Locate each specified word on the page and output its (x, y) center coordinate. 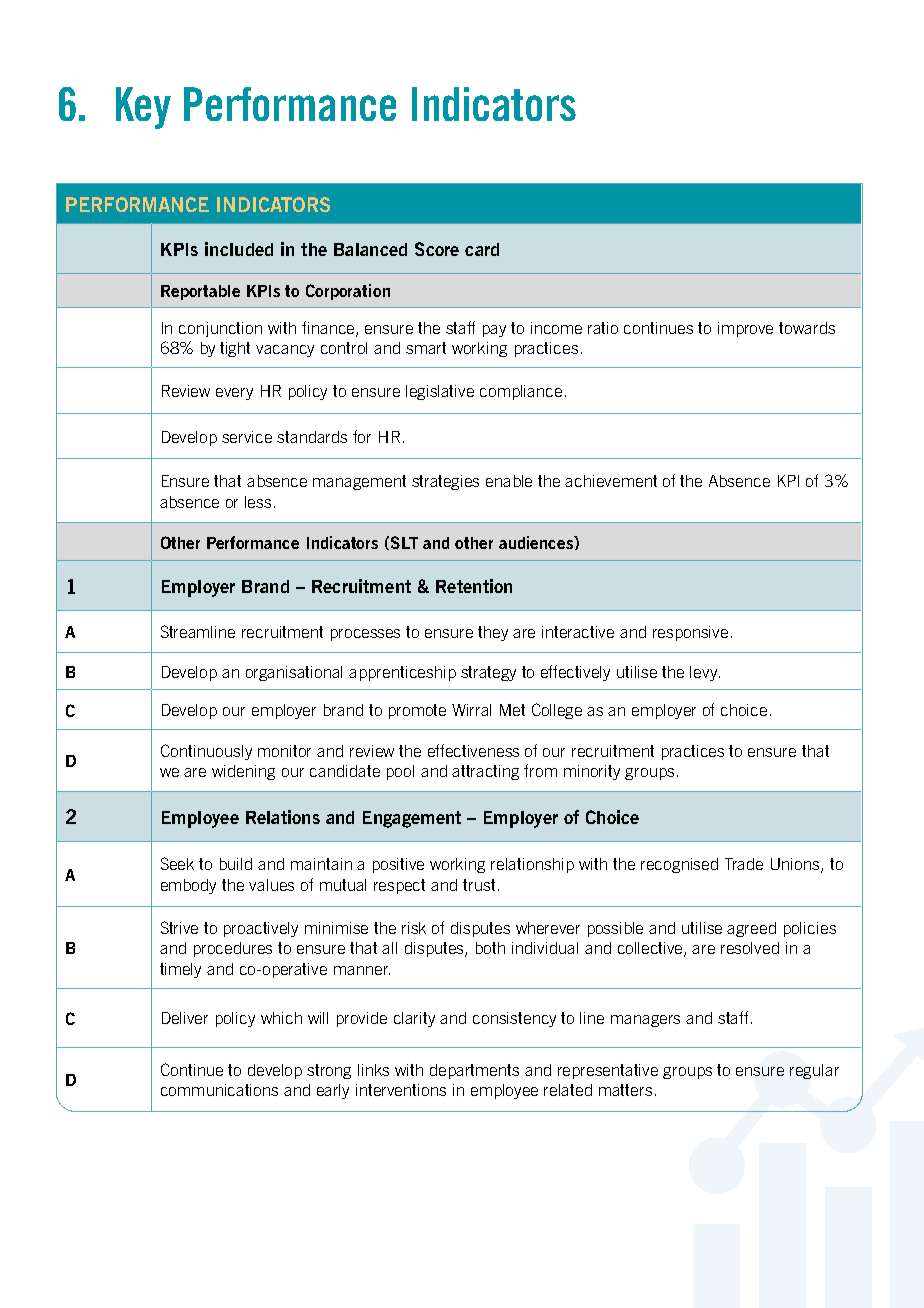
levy (705, 673)
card (482, 249)
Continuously (206, 752)
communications (219, 1090)
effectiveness (473, 750)
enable (509, 481)
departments (474, 1071)
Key (143, 108)
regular (814, 1071)
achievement (611, 481)
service (247, 437)
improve (745, 329)
